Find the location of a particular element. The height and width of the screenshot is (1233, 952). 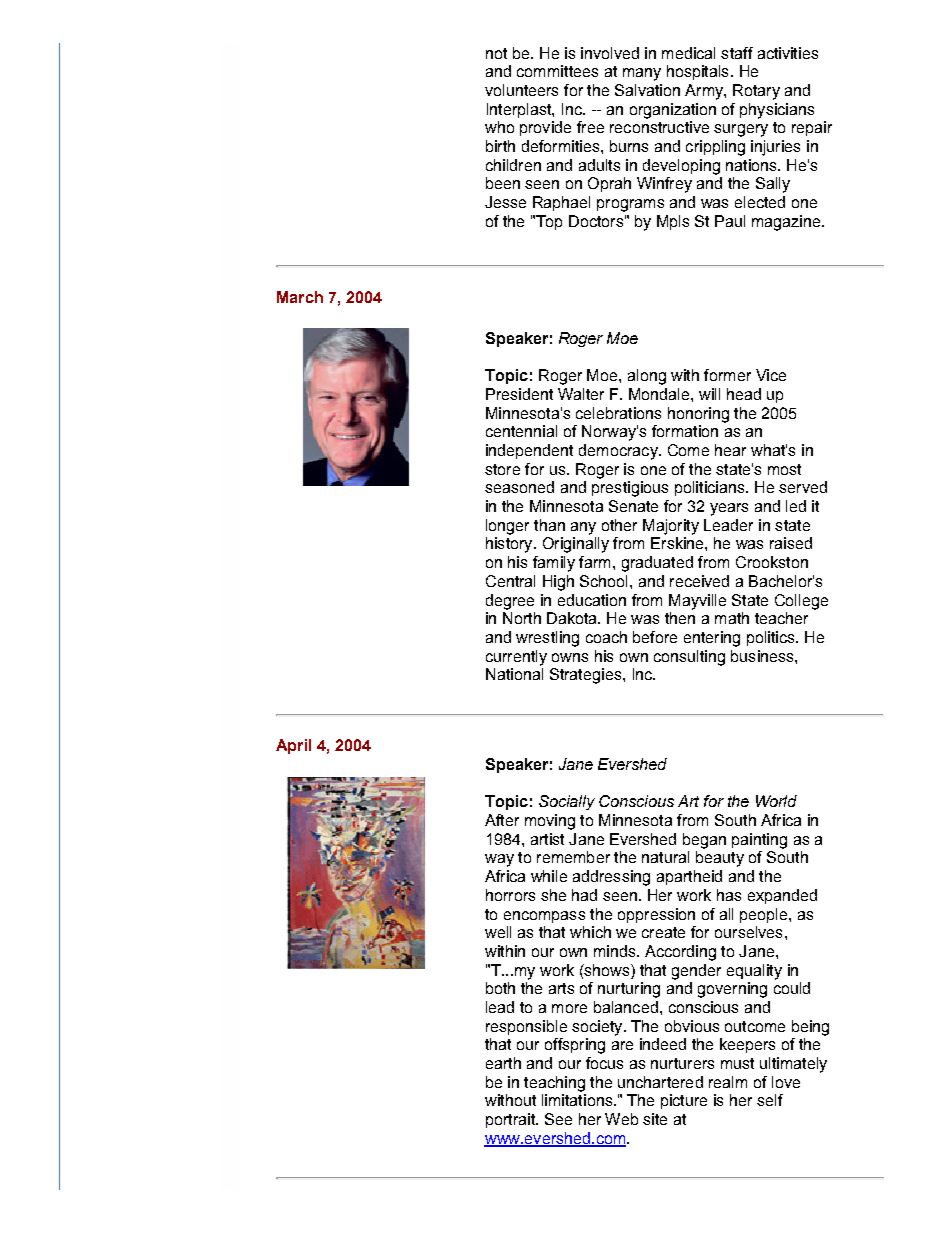

realm is located at coordinates (728, 1082).
